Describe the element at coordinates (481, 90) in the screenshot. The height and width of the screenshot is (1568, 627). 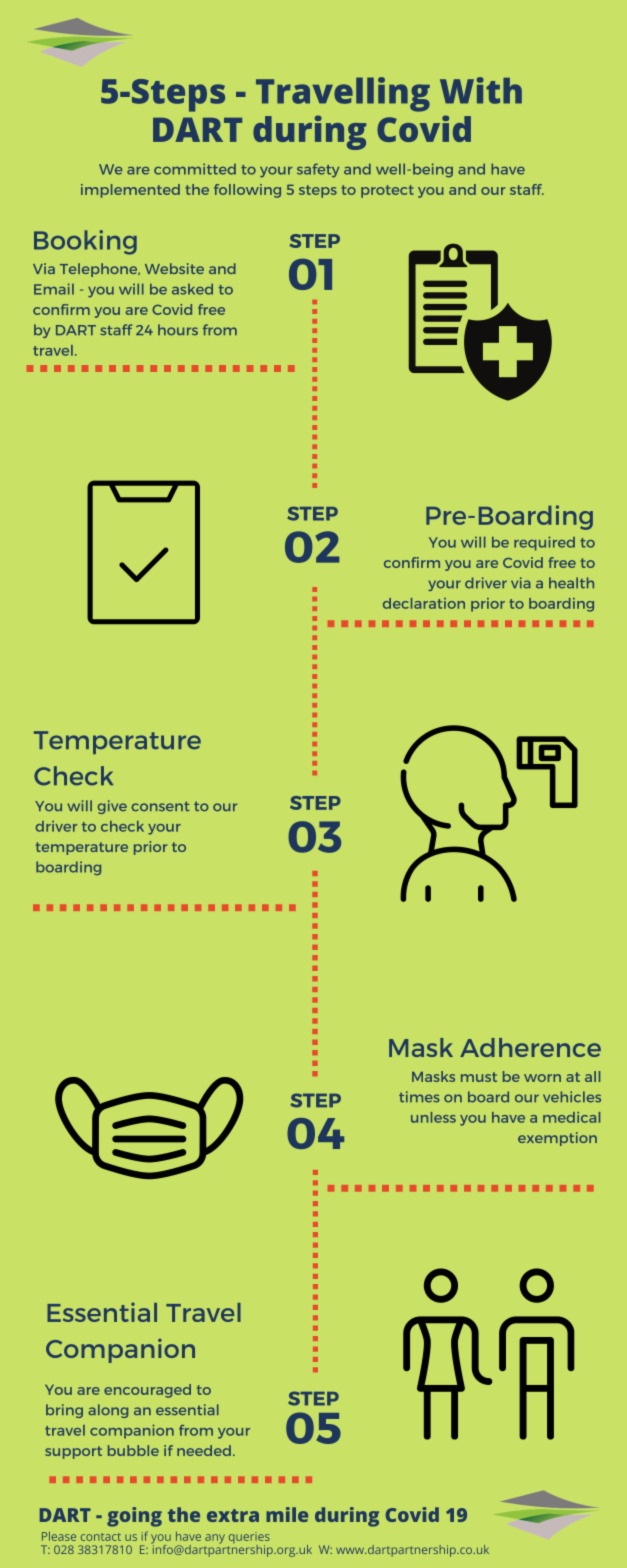
I see `With` at that location.
